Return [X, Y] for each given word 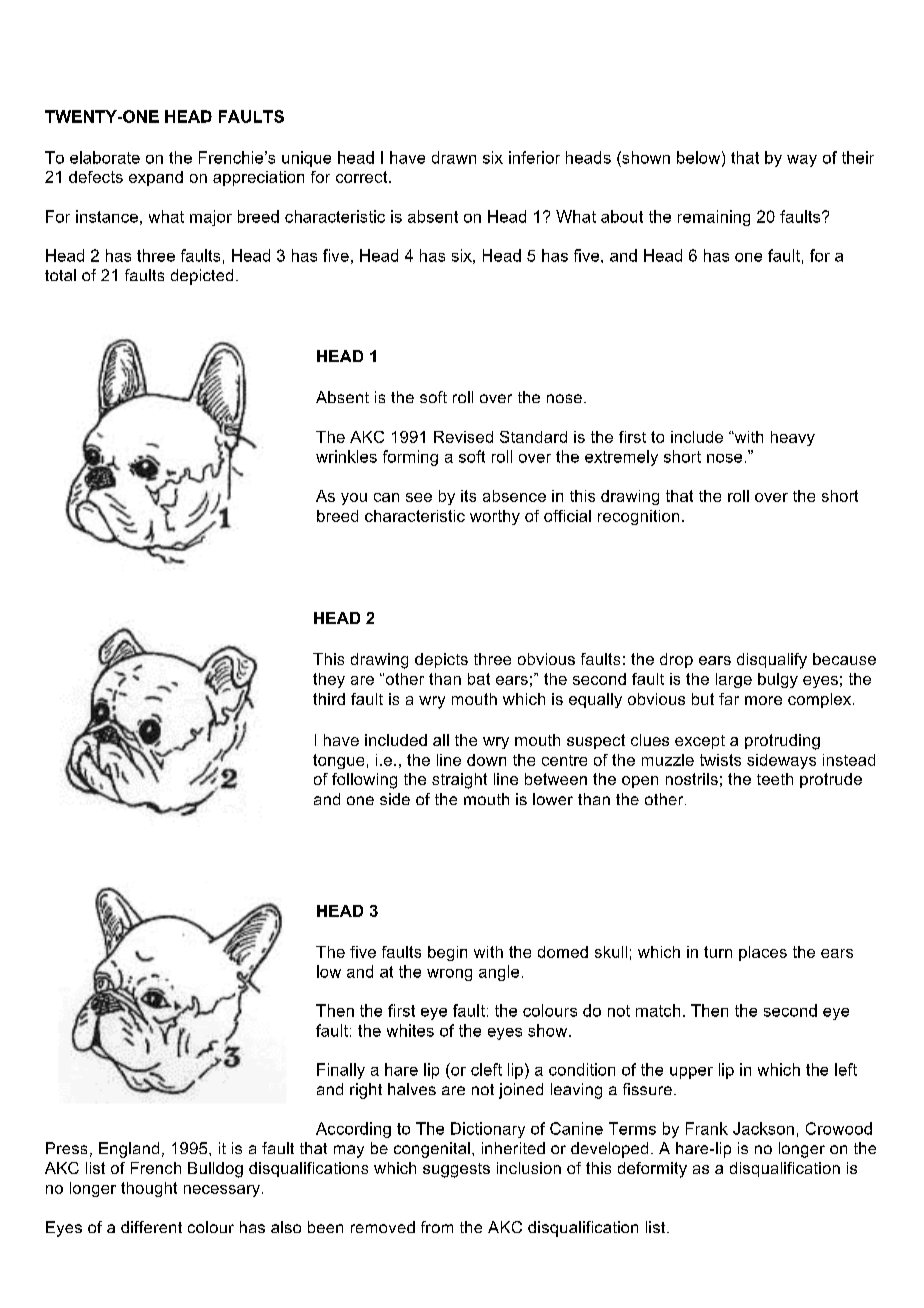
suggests [456, 1170]
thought [149, 1189]
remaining [714, 218]
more [763, 700]
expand [156, 178]
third [329, 699]
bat [479, 679]
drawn [454, 157]
